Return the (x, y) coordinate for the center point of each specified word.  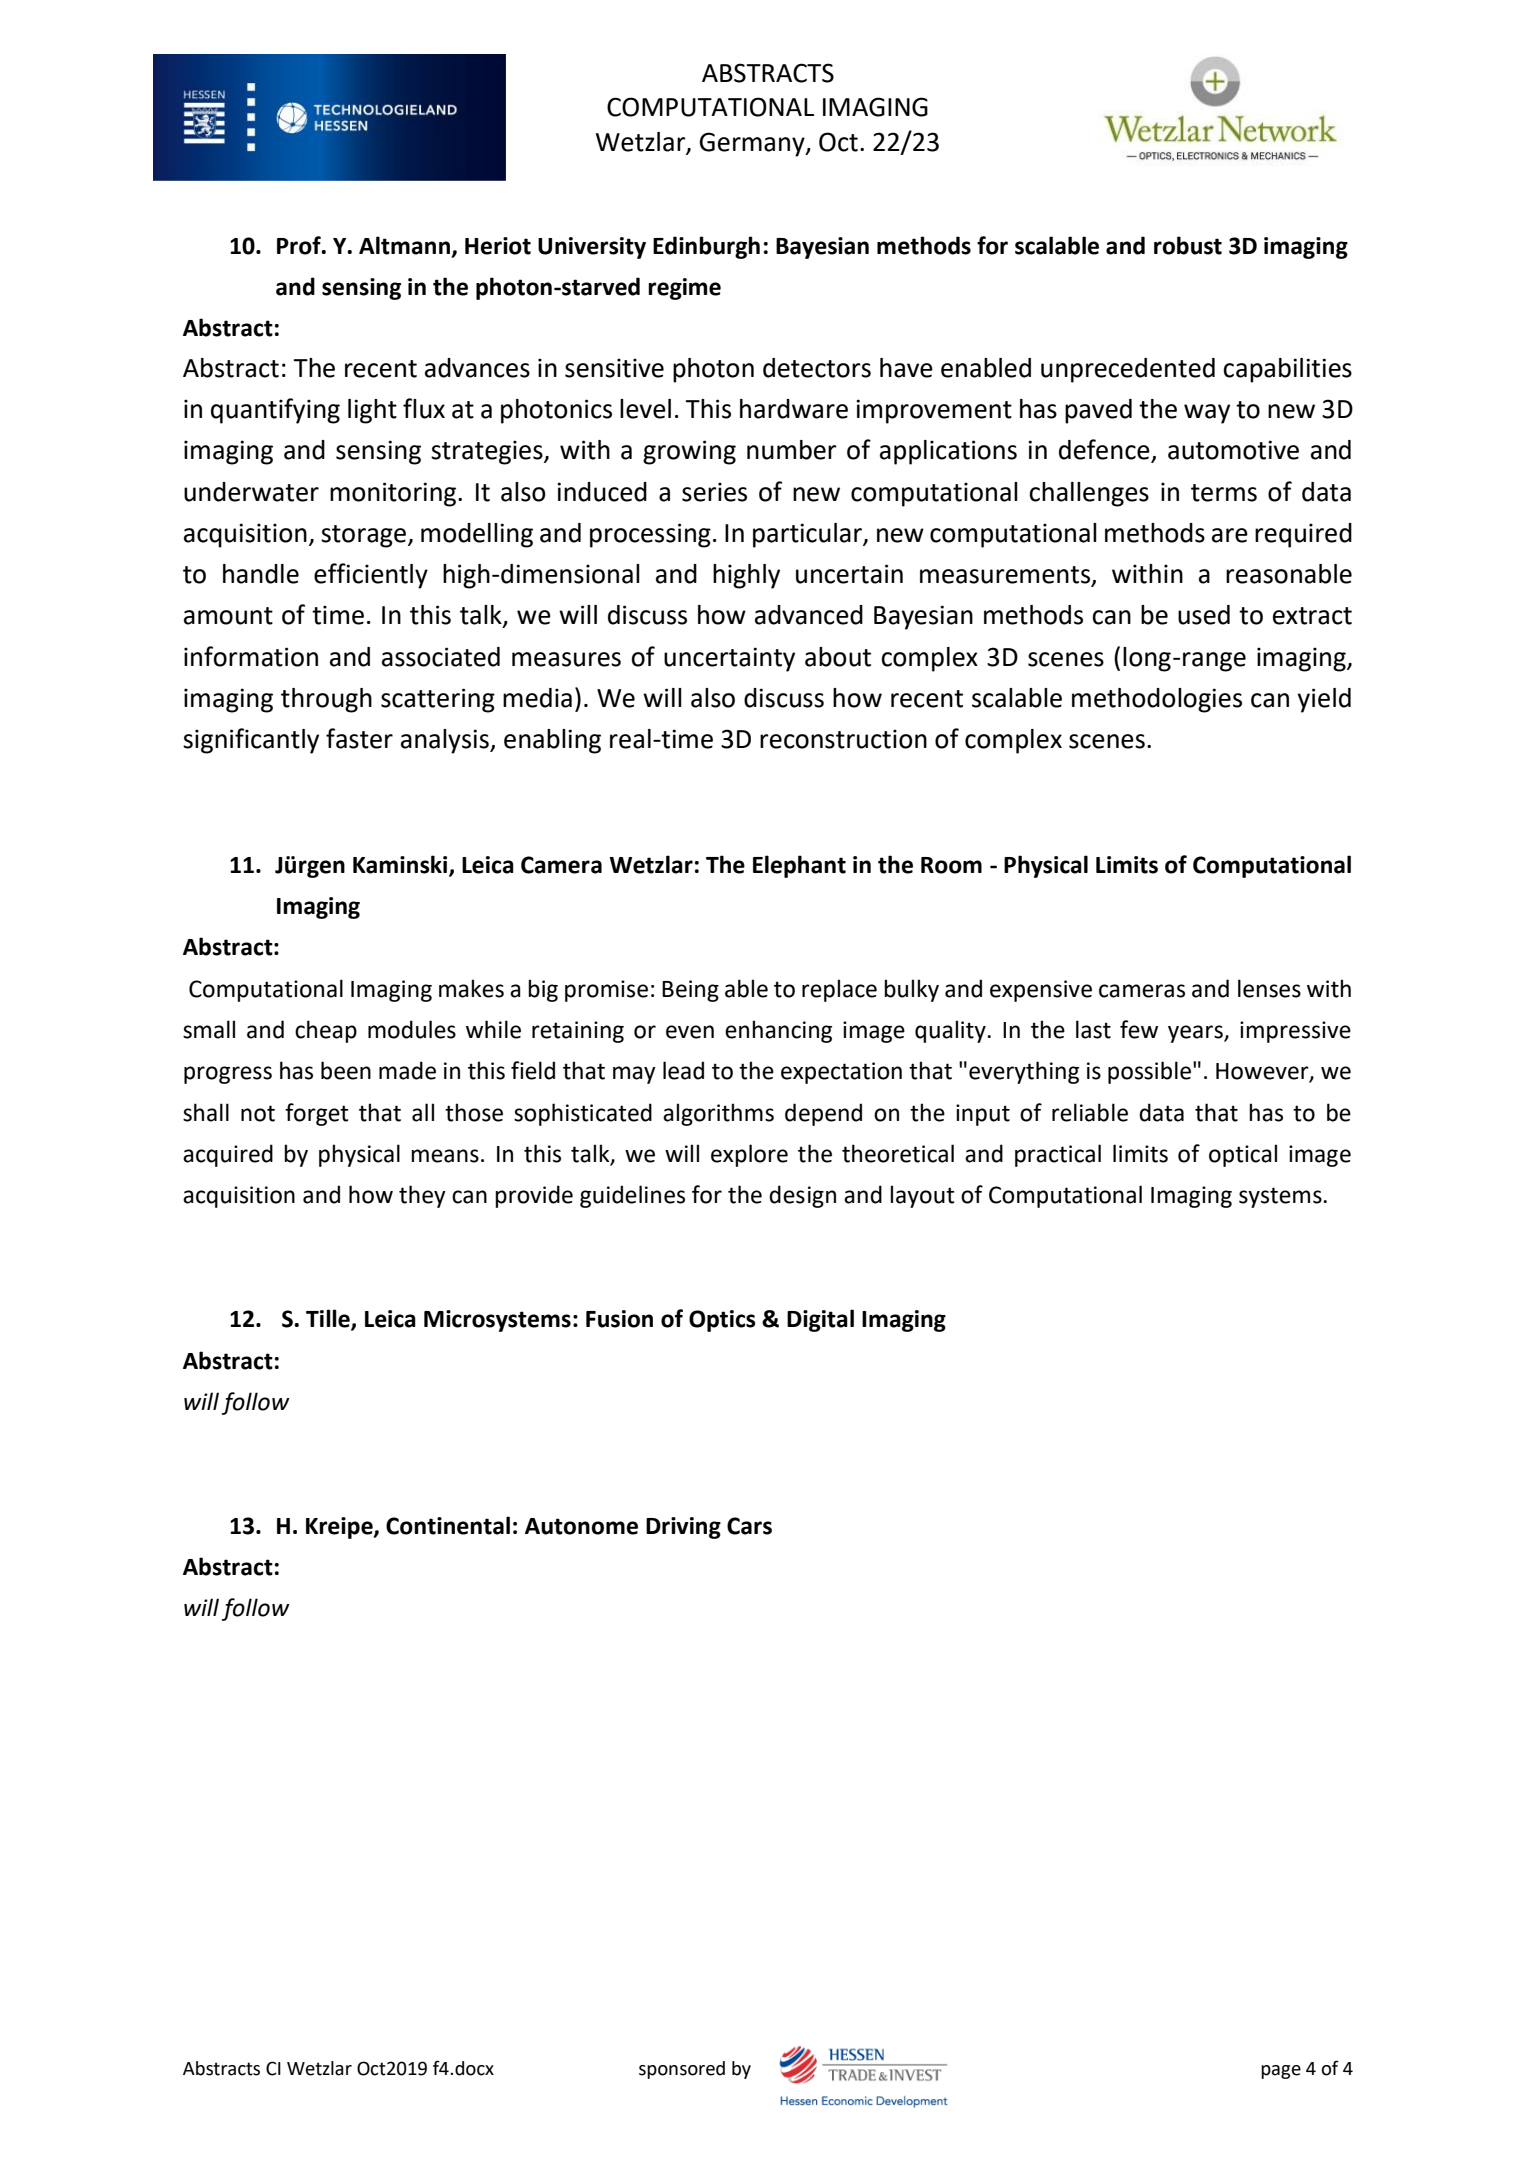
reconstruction (843, 739)
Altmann (405, 246)
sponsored (682, 2070)
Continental (448, 1525)
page (1281, 2072)
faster (359, 738)
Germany (753, 144)
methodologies (1157, 700)
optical (1243, 1155)
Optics (722, 1321)
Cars (749, 1526)
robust (1188, 245)
